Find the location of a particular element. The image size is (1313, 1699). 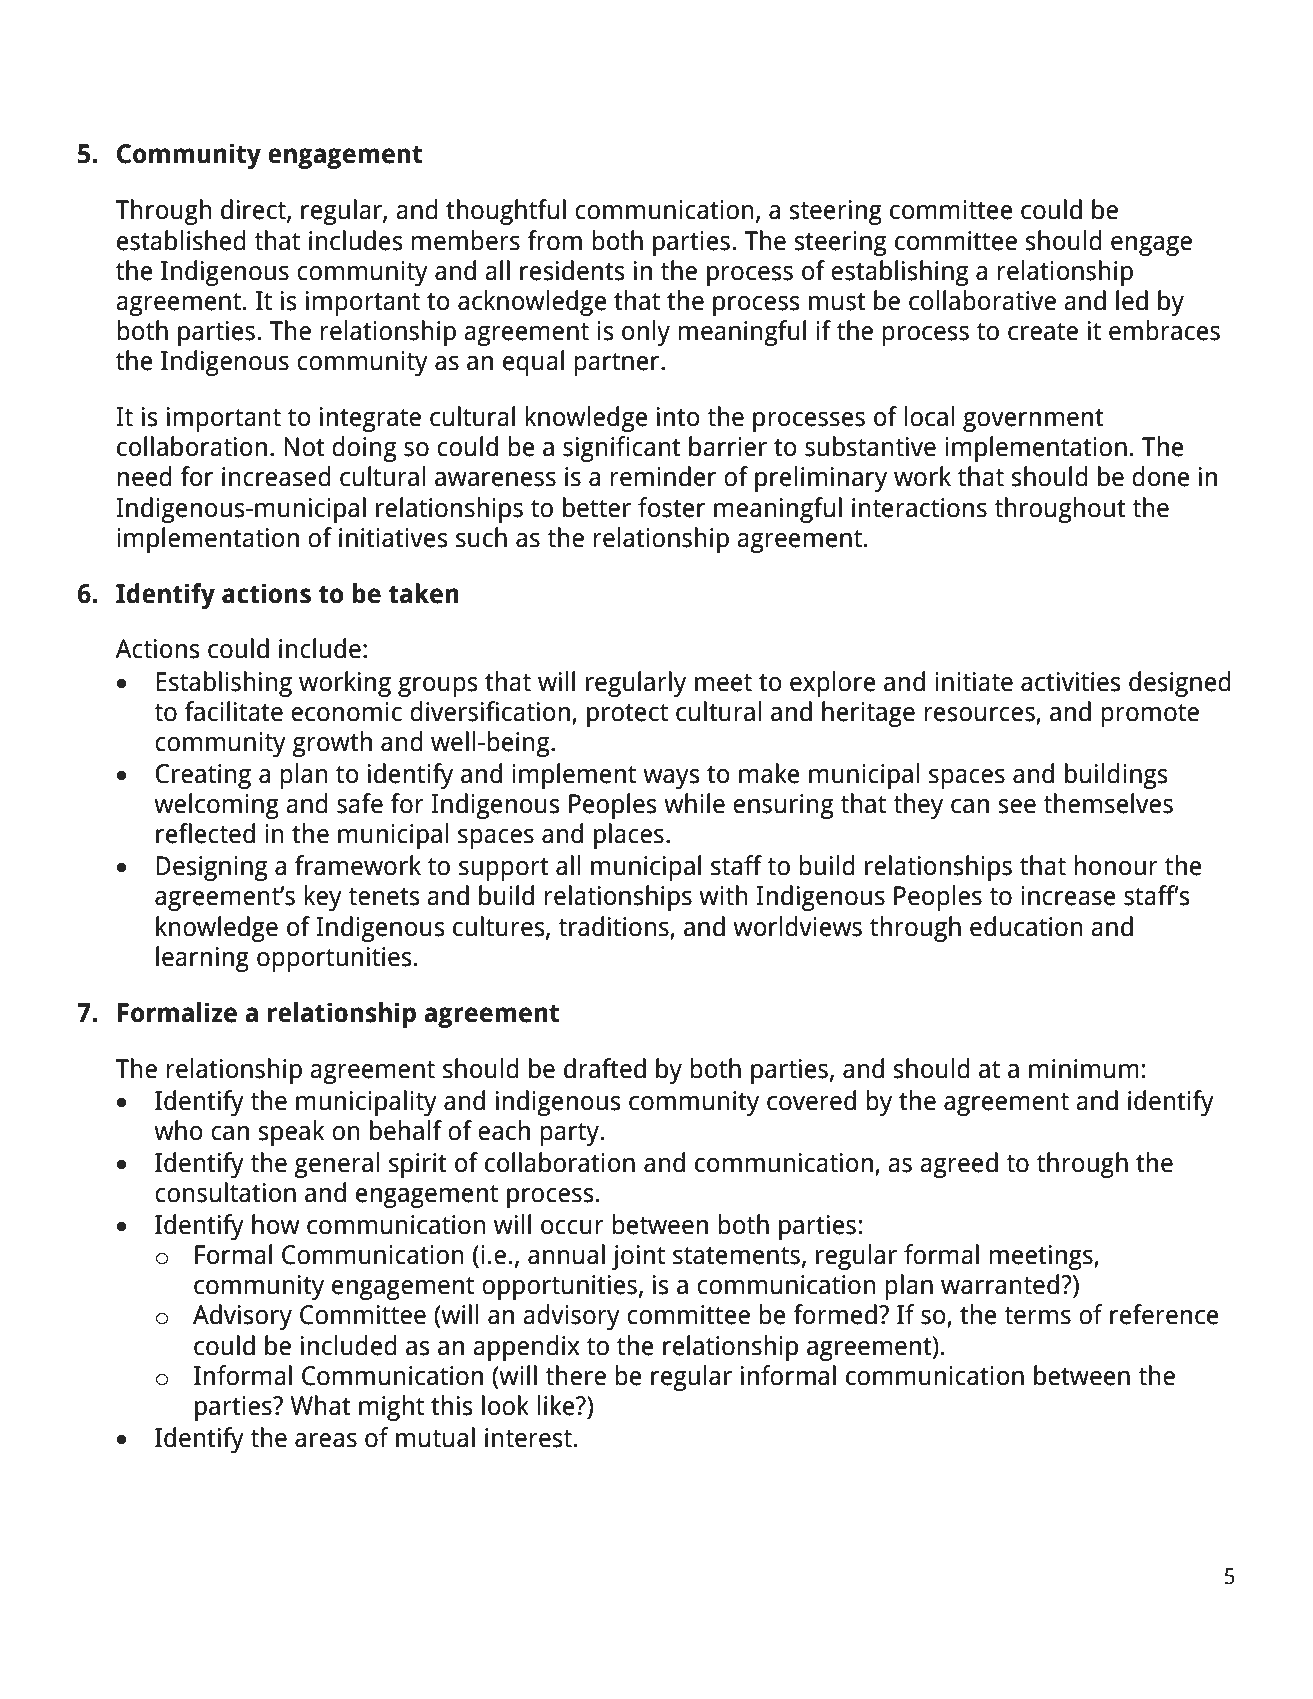

there is located at coordinates (575, 1375).
